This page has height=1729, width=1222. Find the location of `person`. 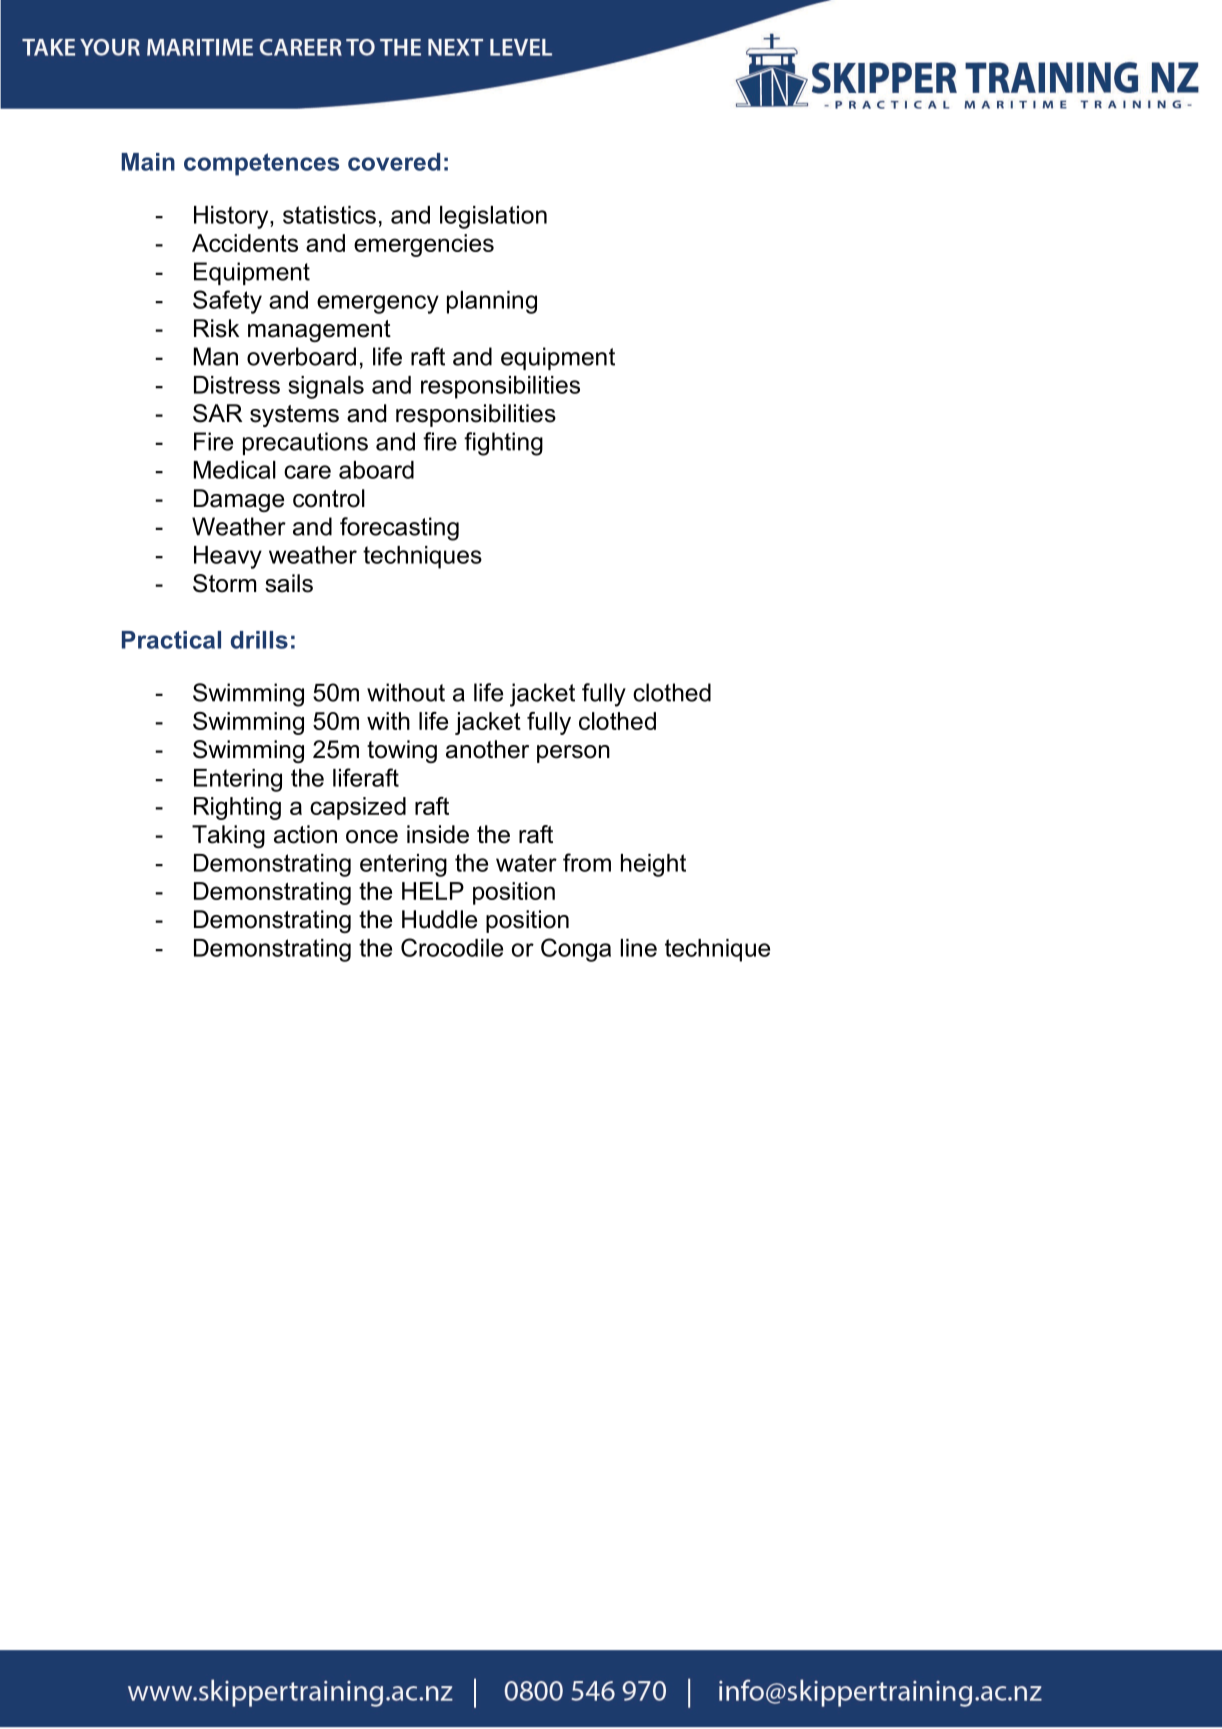

person is located at coordinates (573, 754).
